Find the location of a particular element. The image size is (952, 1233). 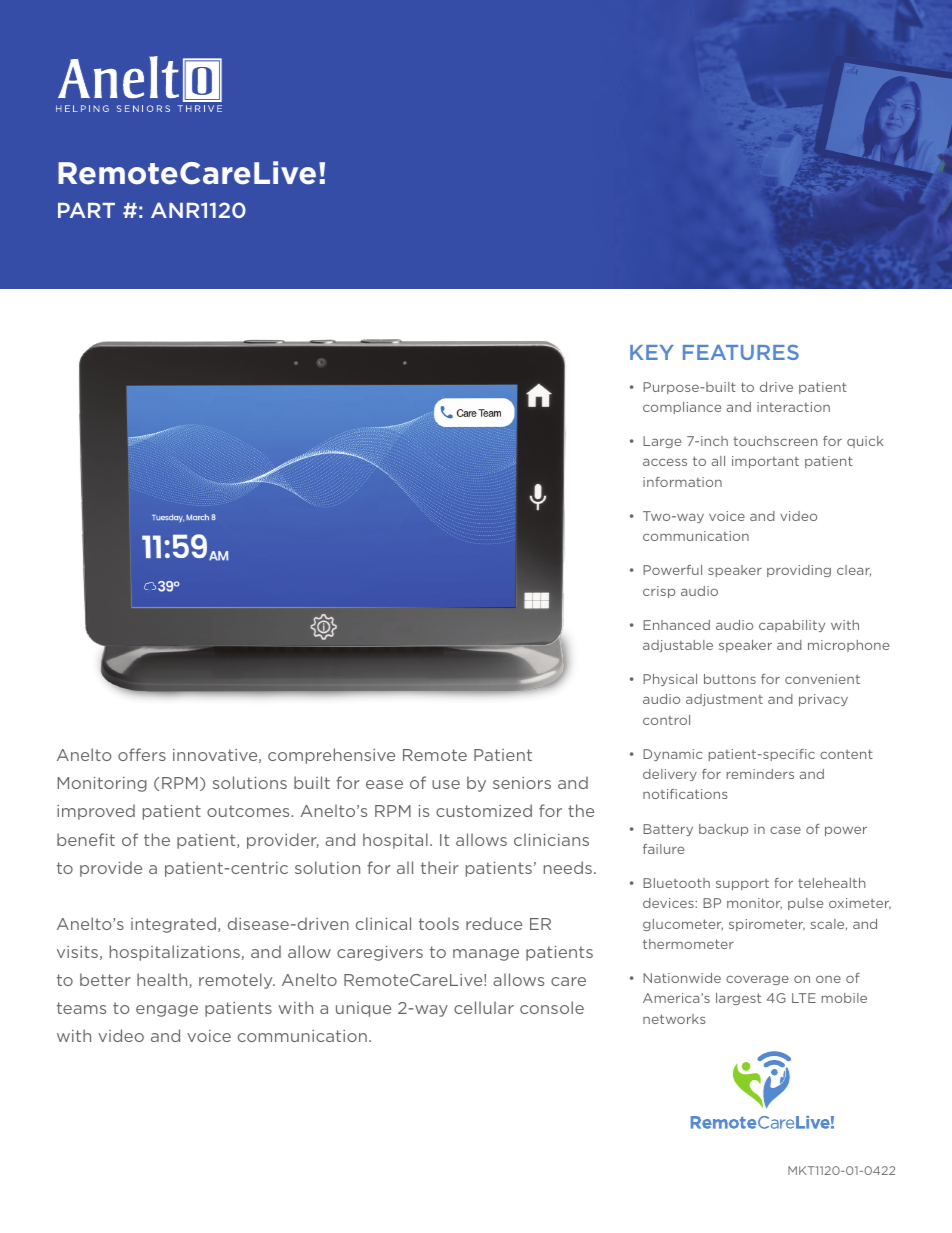

capability is located at coordinates (792, 626).
